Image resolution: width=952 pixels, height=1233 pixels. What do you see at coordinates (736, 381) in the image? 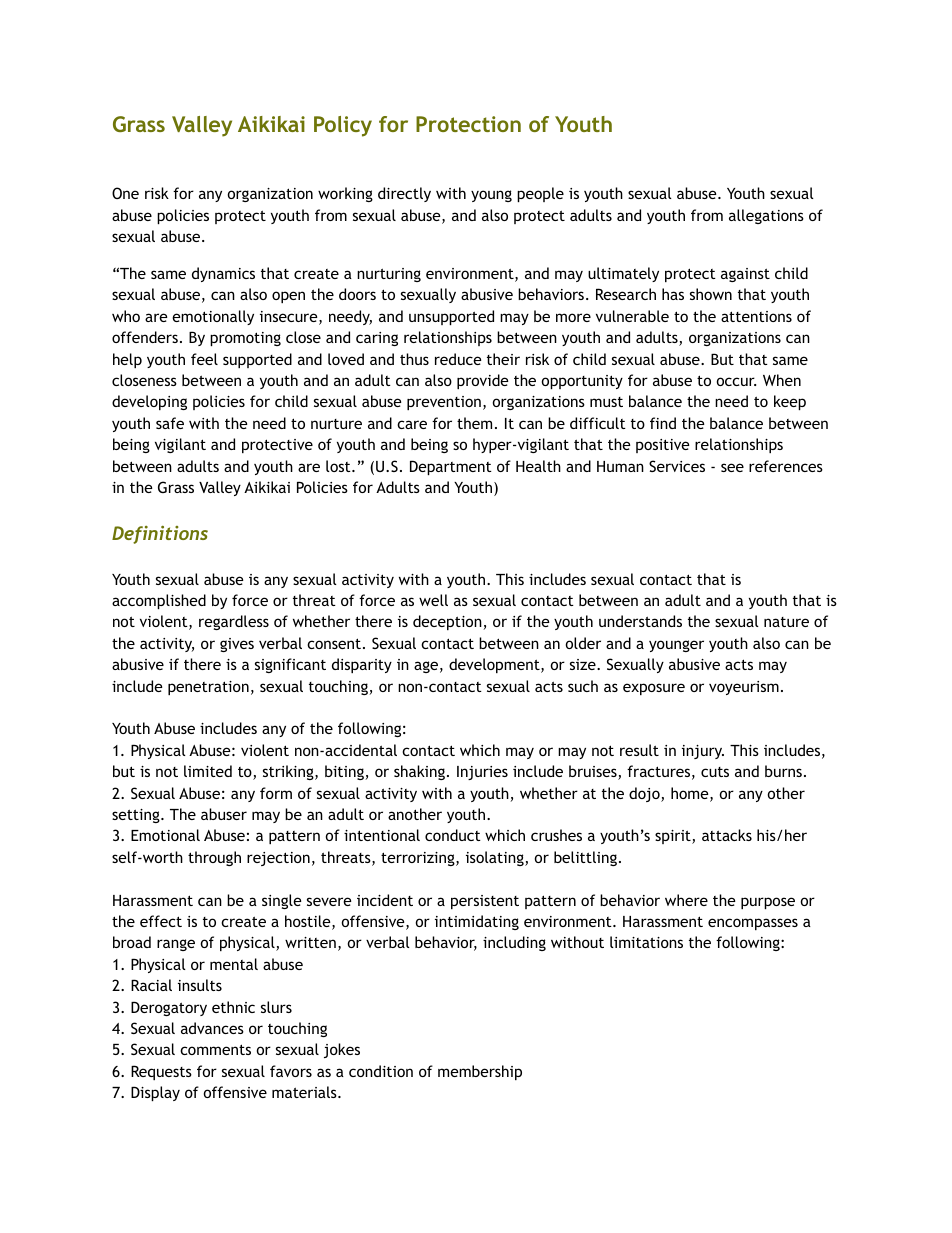
I see `occur` at bounding box center [736, 381].
